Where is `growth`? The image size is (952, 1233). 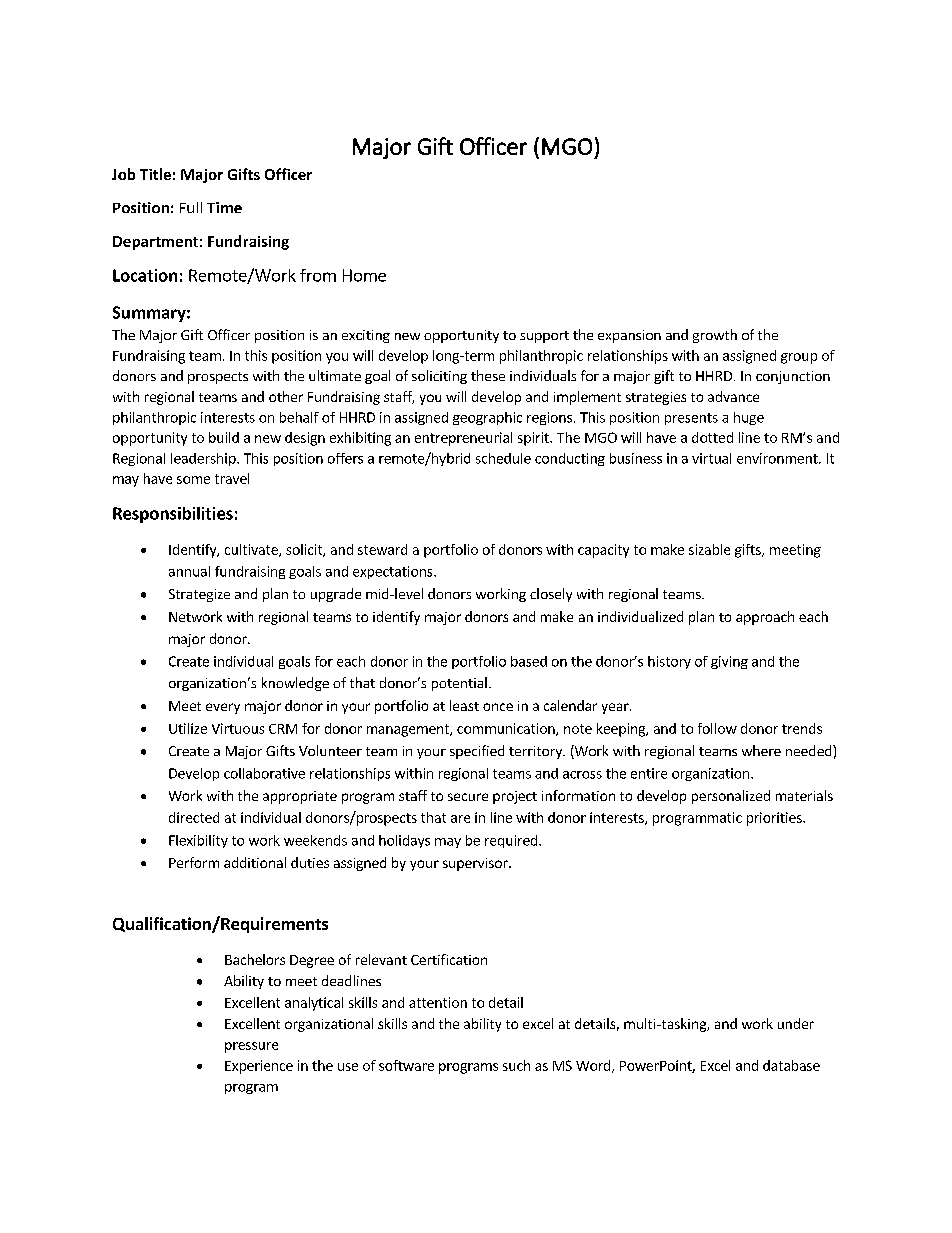
growth is located at coordinates (715, 336).
